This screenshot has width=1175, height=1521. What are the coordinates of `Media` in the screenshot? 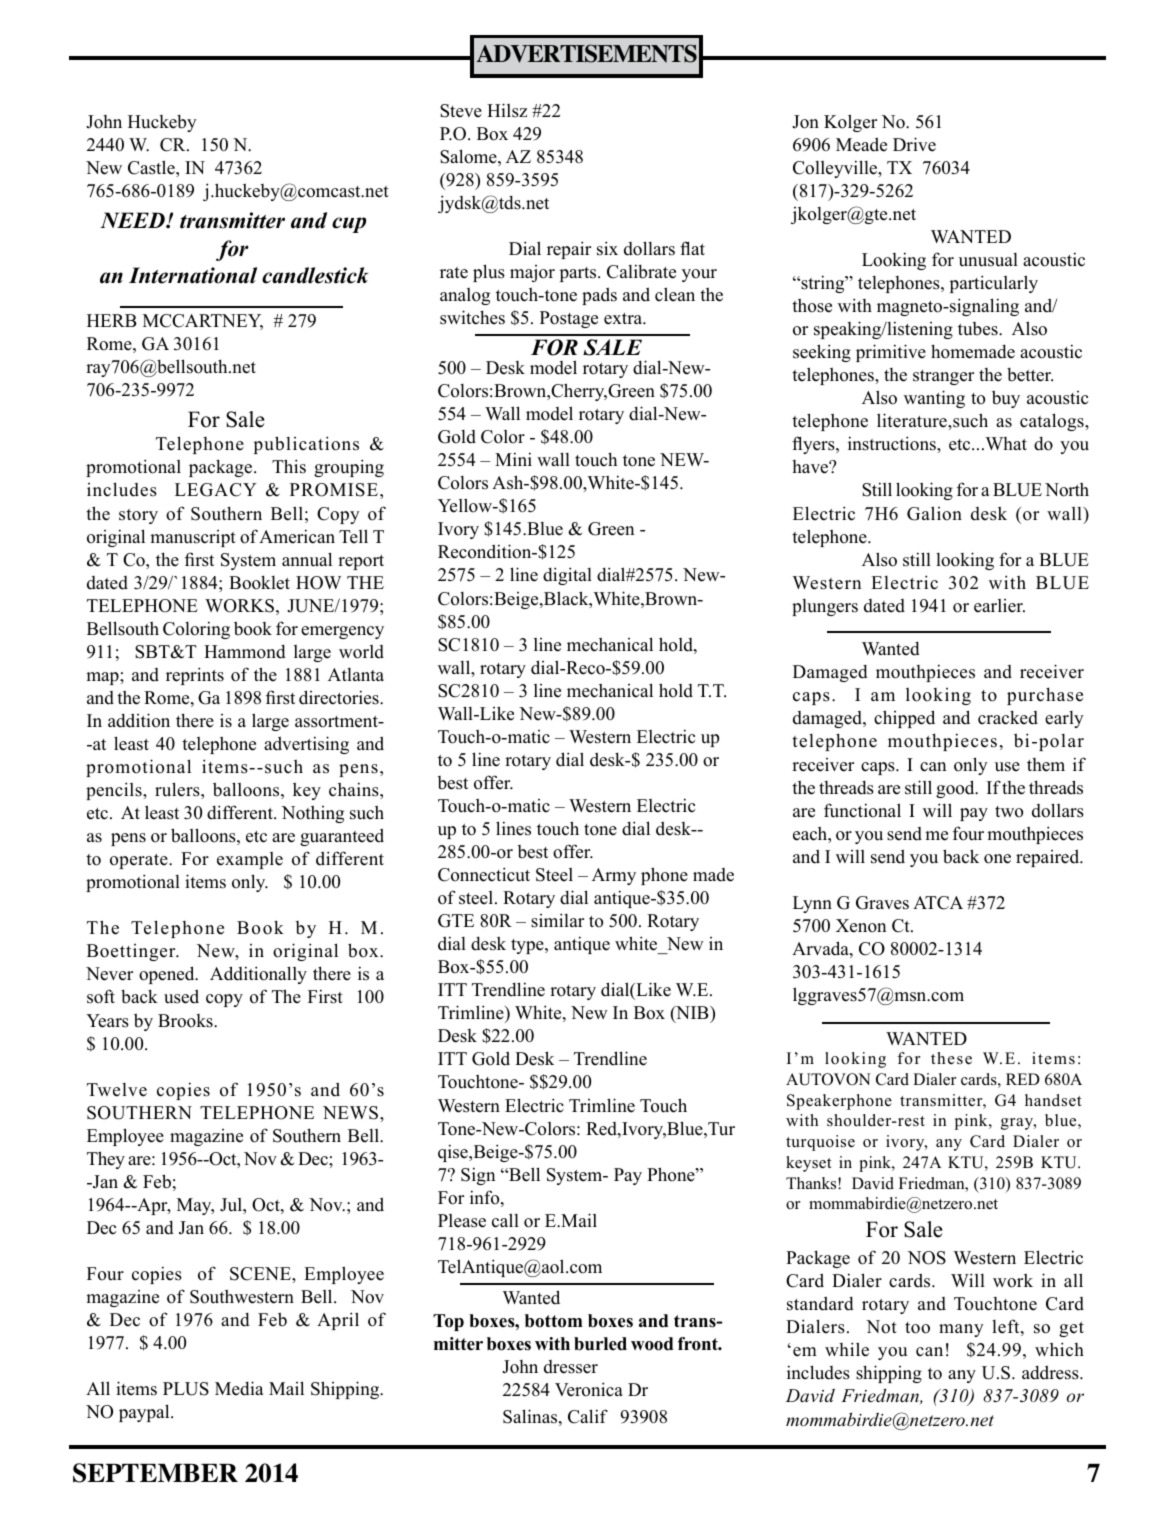 It's located at (239, 1388).
